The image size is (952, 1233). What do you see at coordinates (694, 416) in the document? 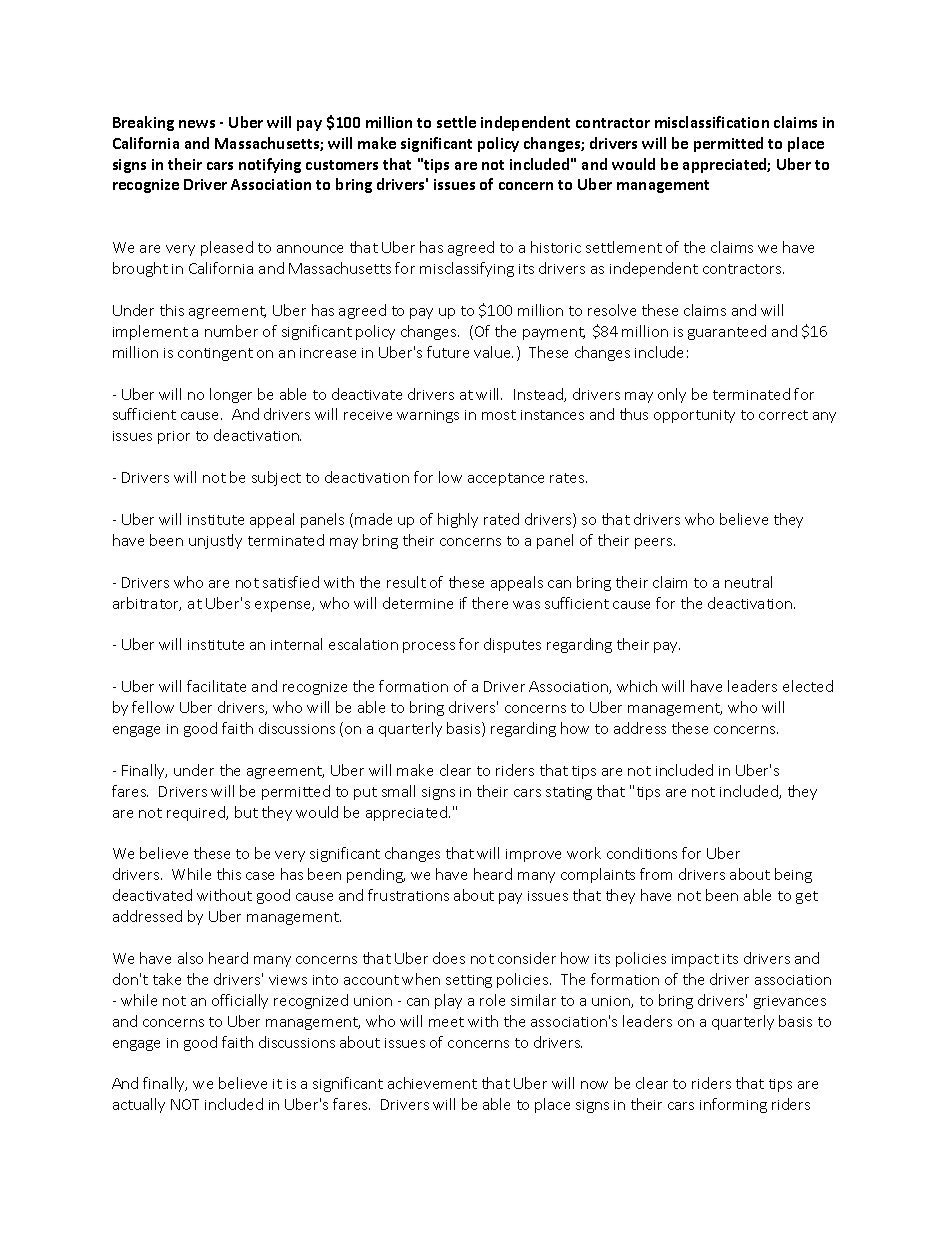
I see `opportunity` at bounding box center [694, 416].
